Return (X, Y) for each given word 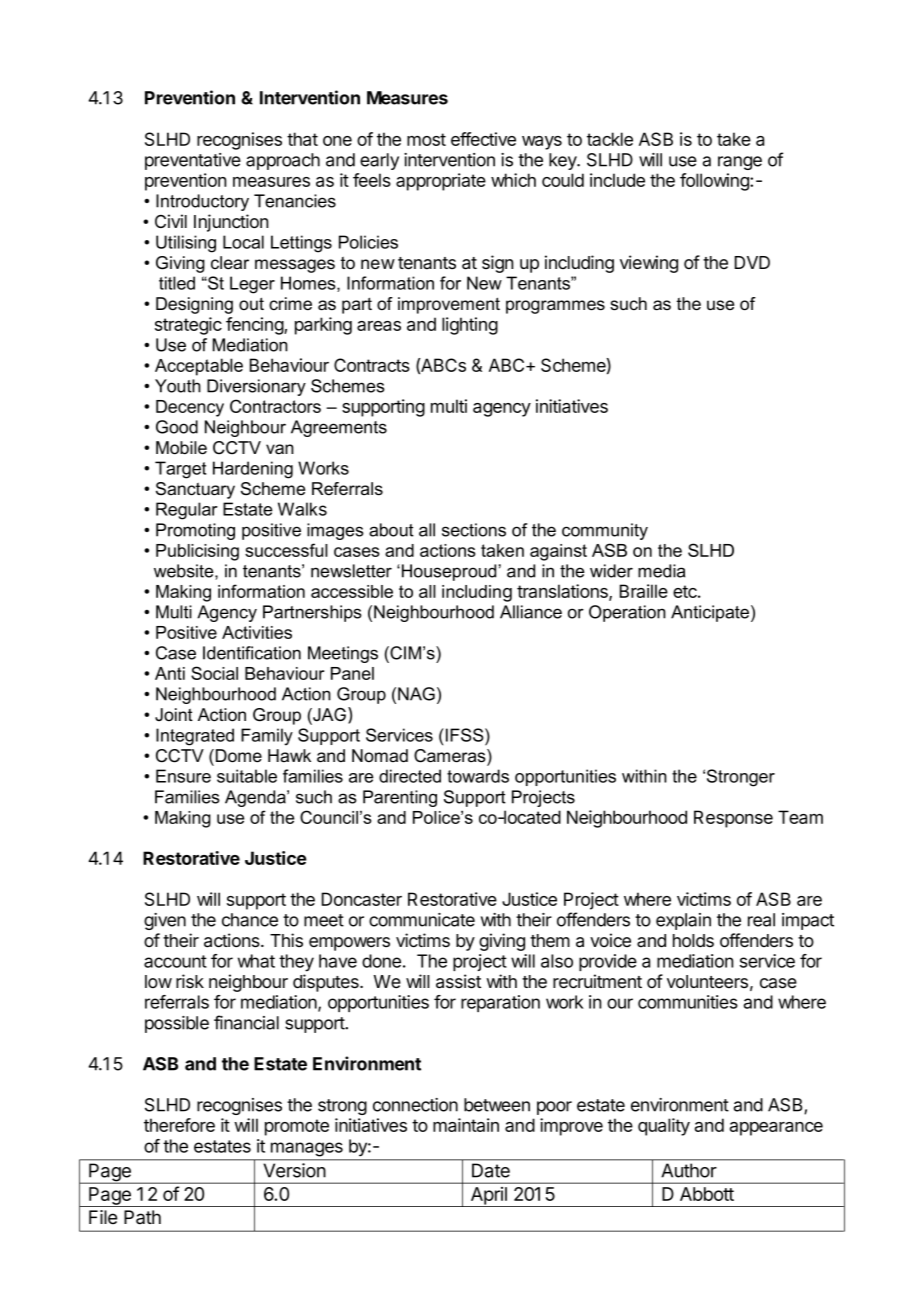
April (489, 1197)
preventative (193, 161)
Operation (627, 613)
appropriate (441, 182)
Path (142, 1217)
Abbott (707, 1194)
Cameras (451, 757)
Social (214, 673)
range (740, 163)
